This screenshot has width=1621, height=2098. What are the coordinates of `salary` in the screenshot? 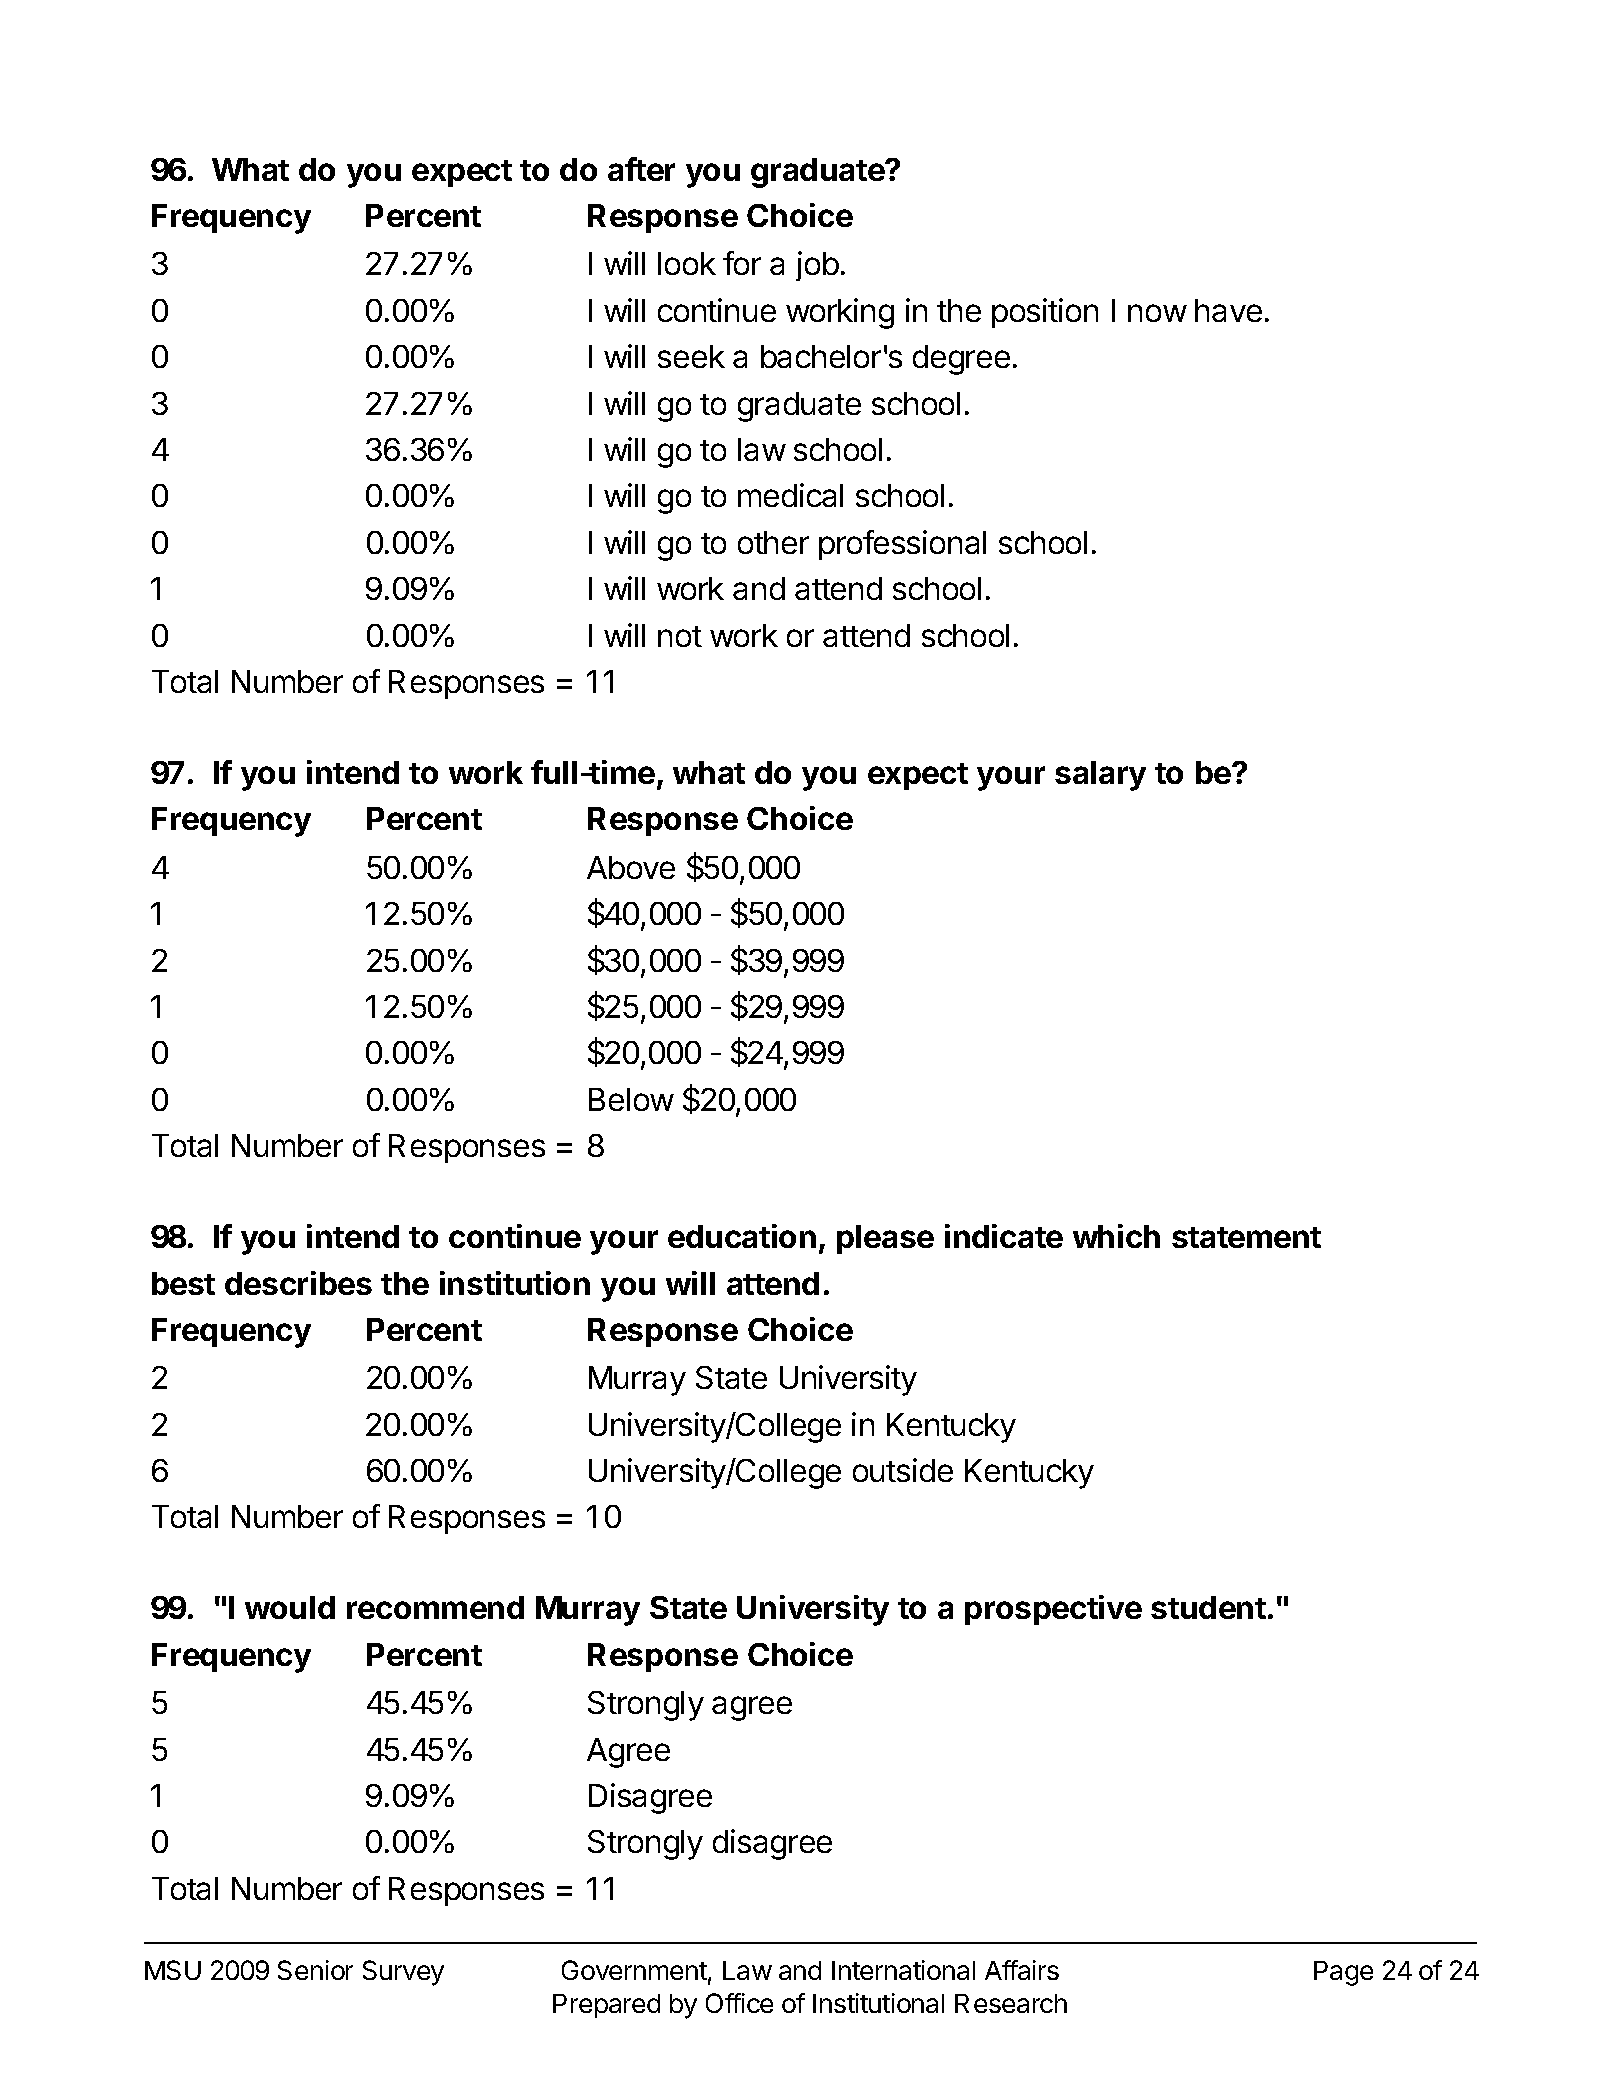 It's located at (1100, 776).
